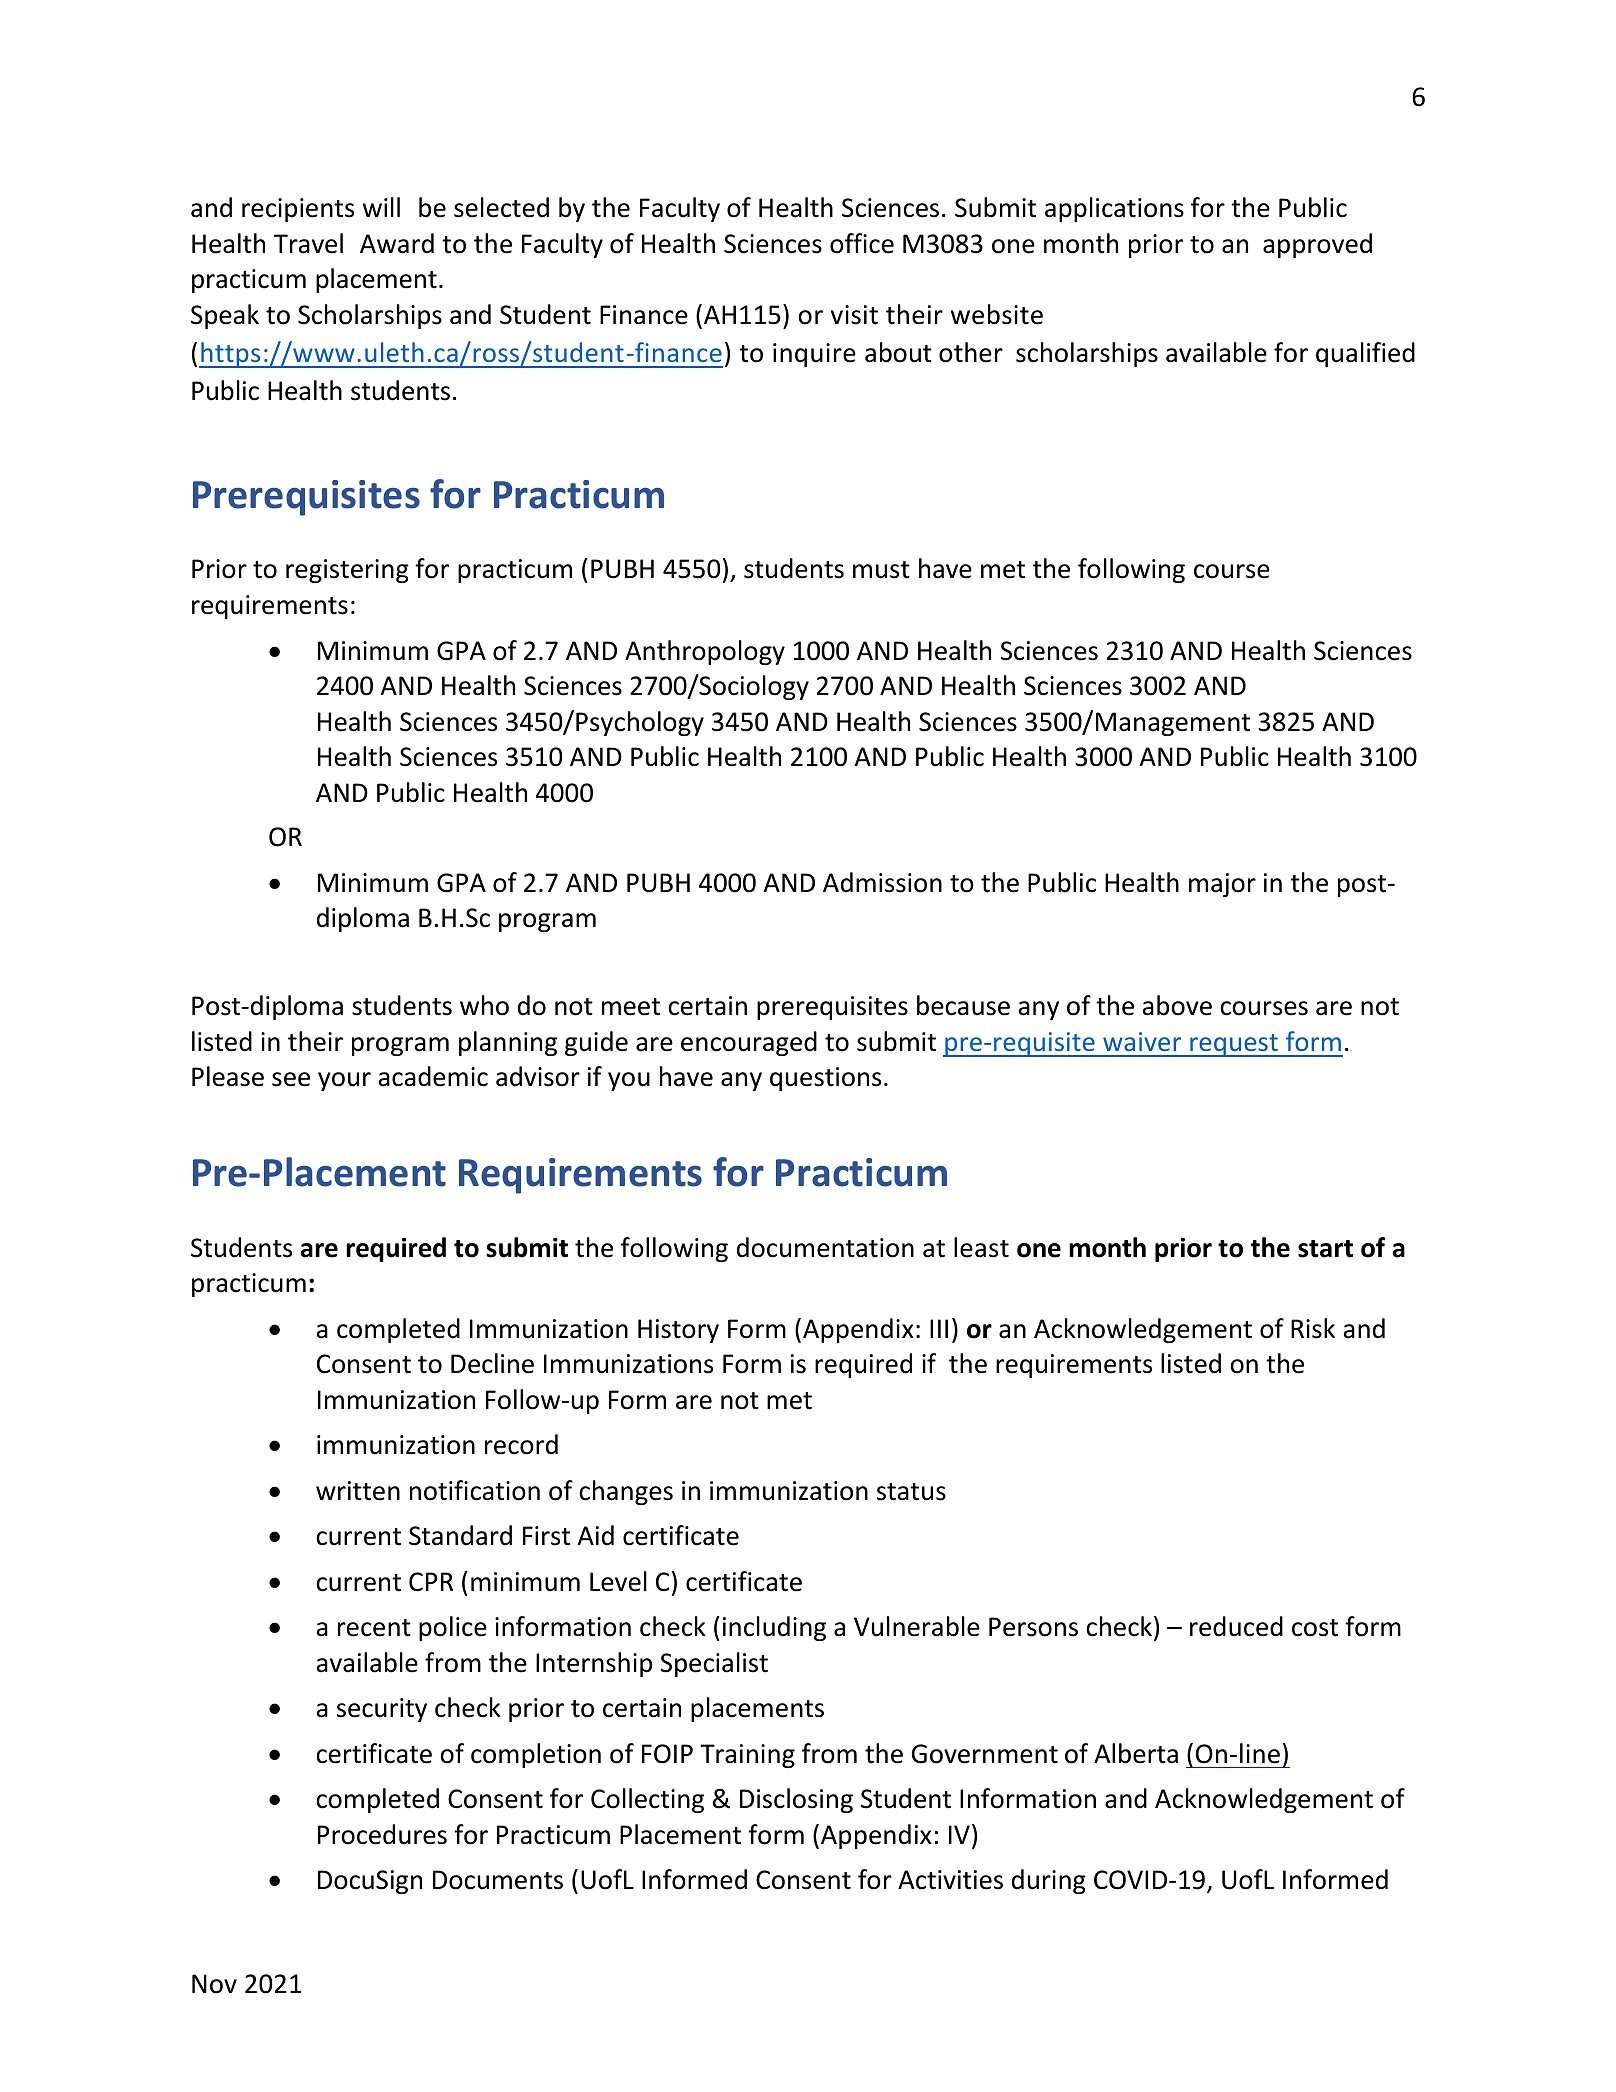  I want to click on questions, so click(825, 1079).
